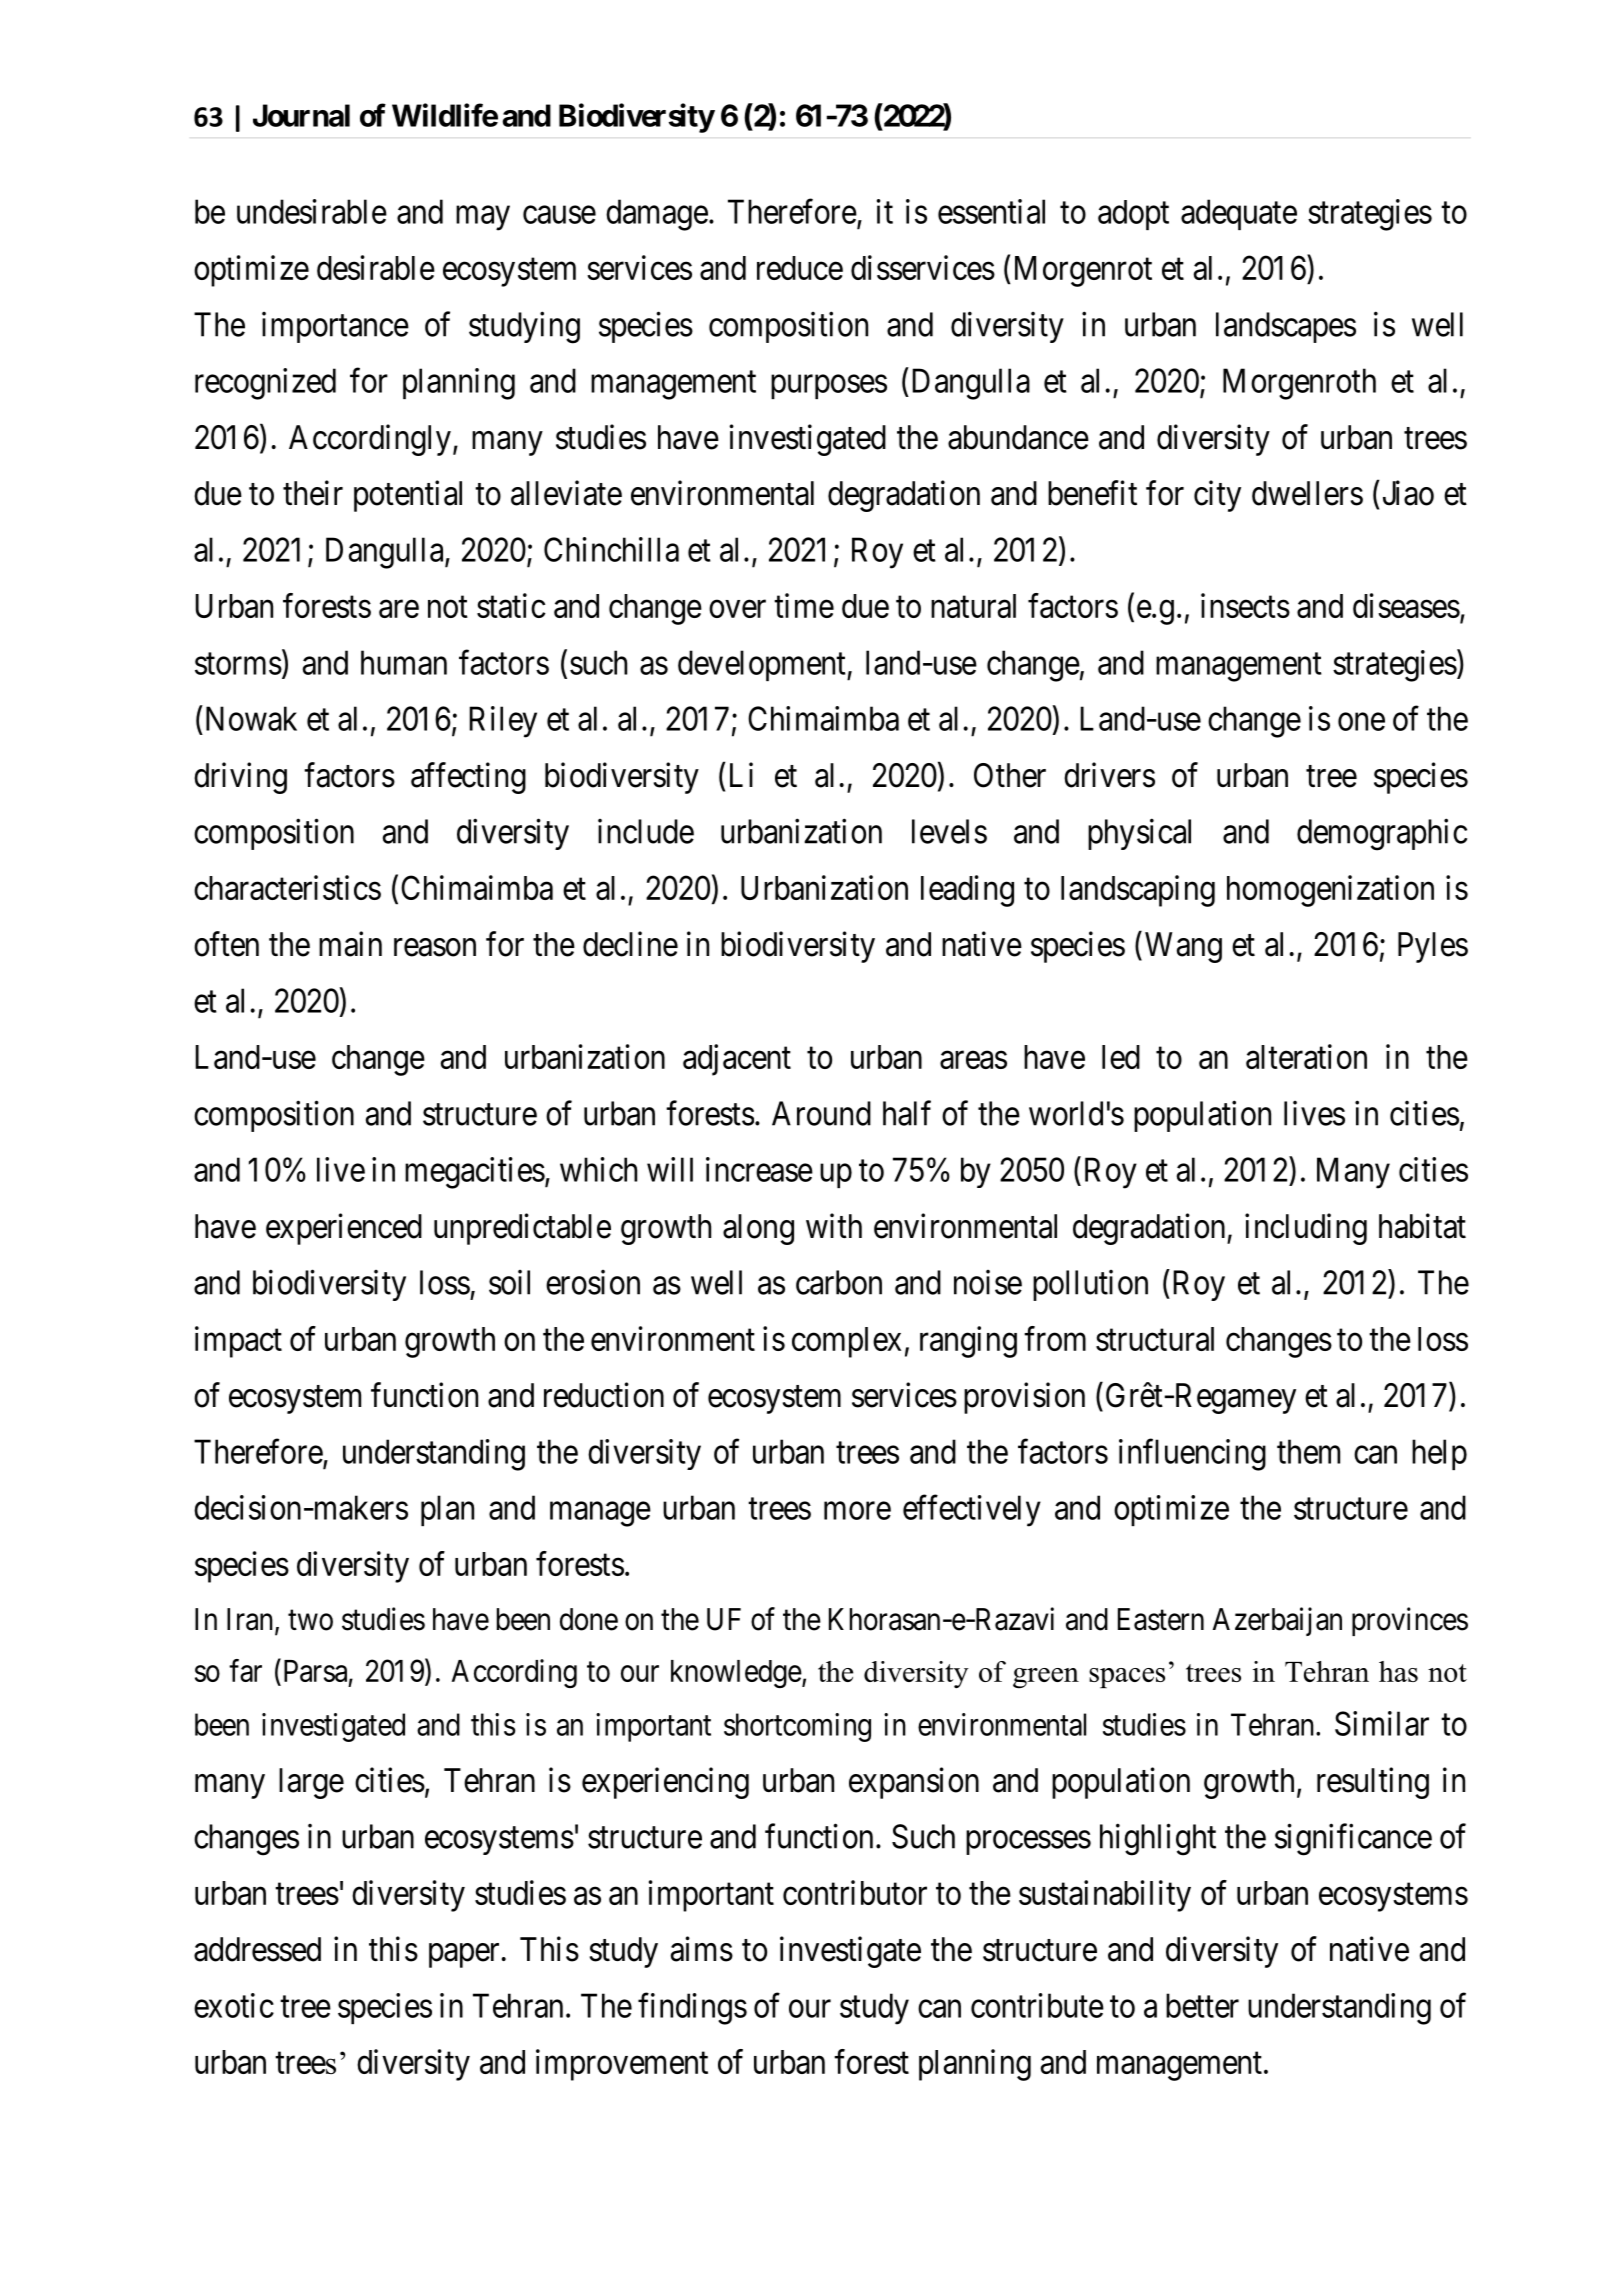 The width and height of the screenshot is (1621, 2292). Describe the element at coordinates (301, 115) in the screenshot. I see `Journal` at that location.
